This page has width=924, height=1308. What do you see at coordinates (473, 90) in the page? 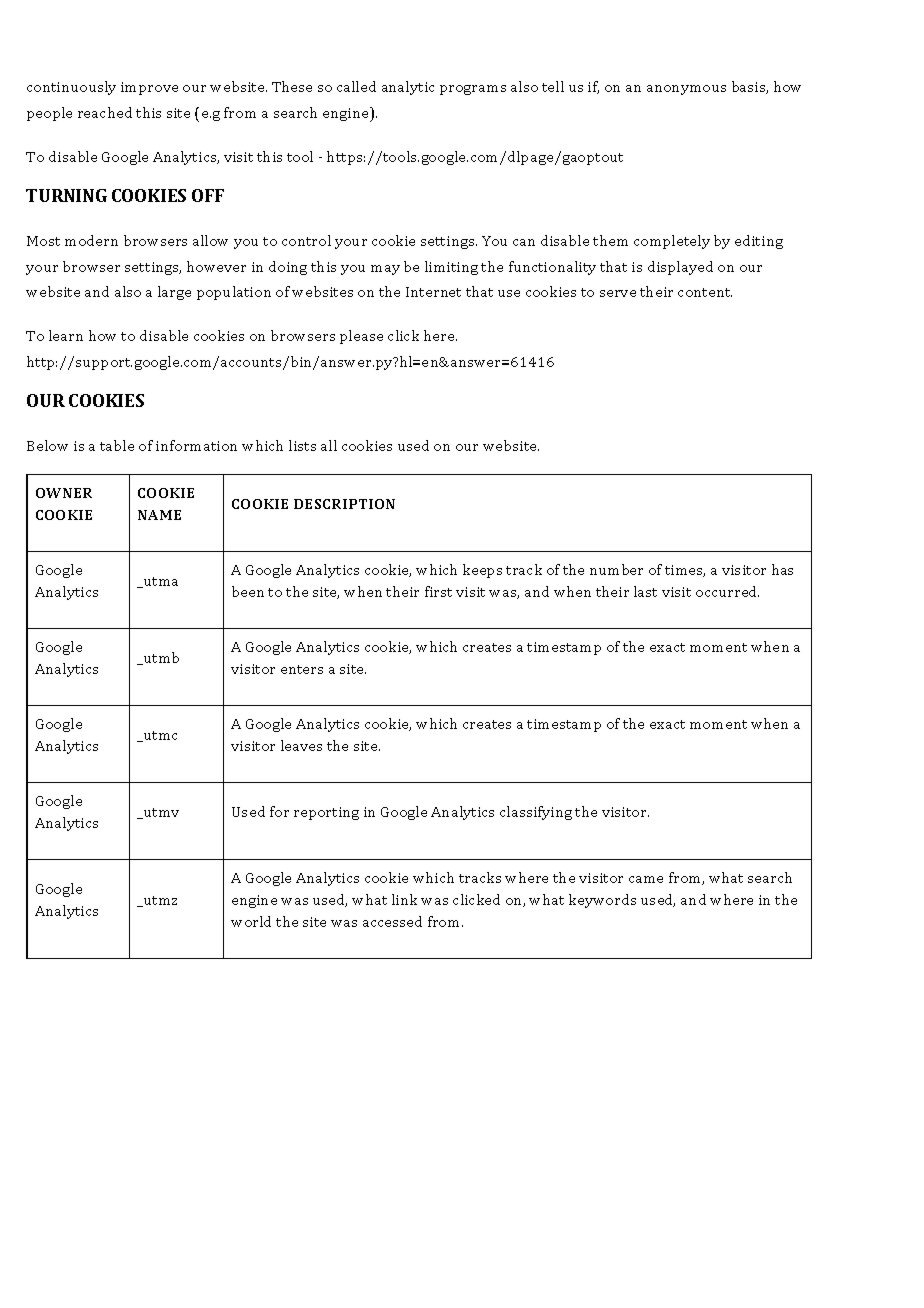
I see `programs` at bounding box center [473, 90].
